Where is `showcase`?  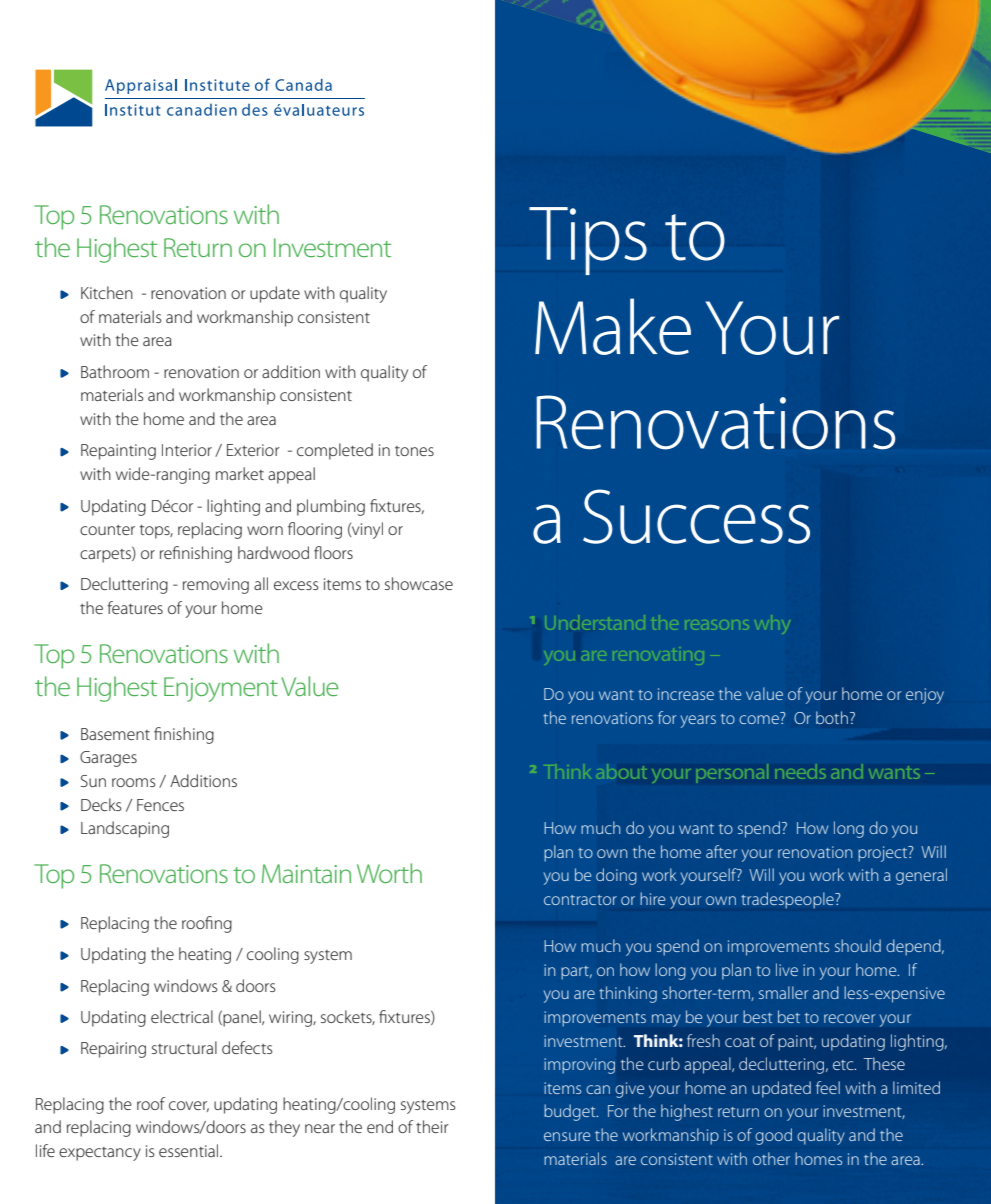 showcase is located at coordinates (419, 583).
